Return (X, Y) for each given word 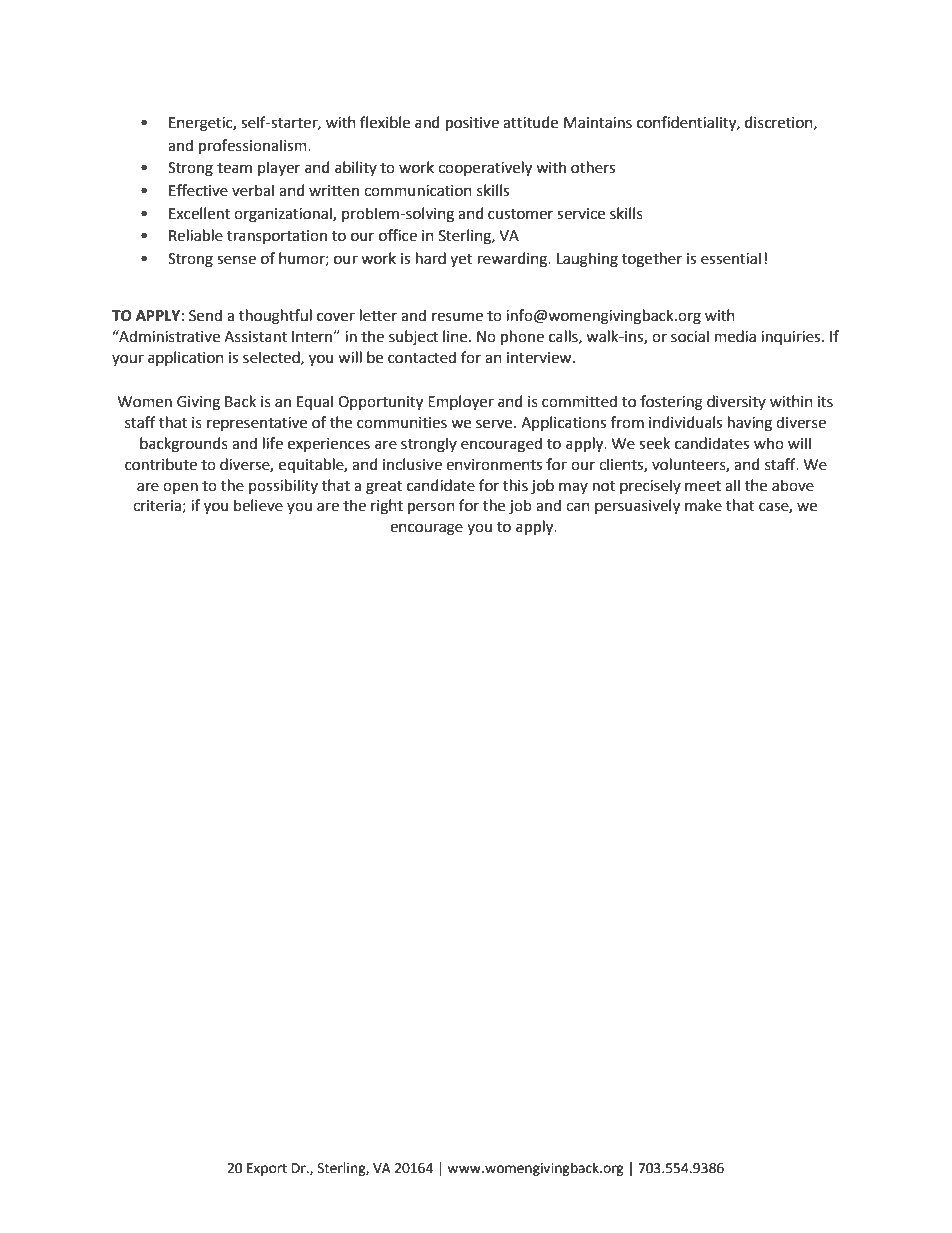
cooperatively (485, 169)
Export (267, 1169)
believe (258, 505)
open (180, 488)
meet (703, 486)
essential (731, 258)
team (234, 168)
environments (494, 465)
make (703, 505)
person (431, 508)
